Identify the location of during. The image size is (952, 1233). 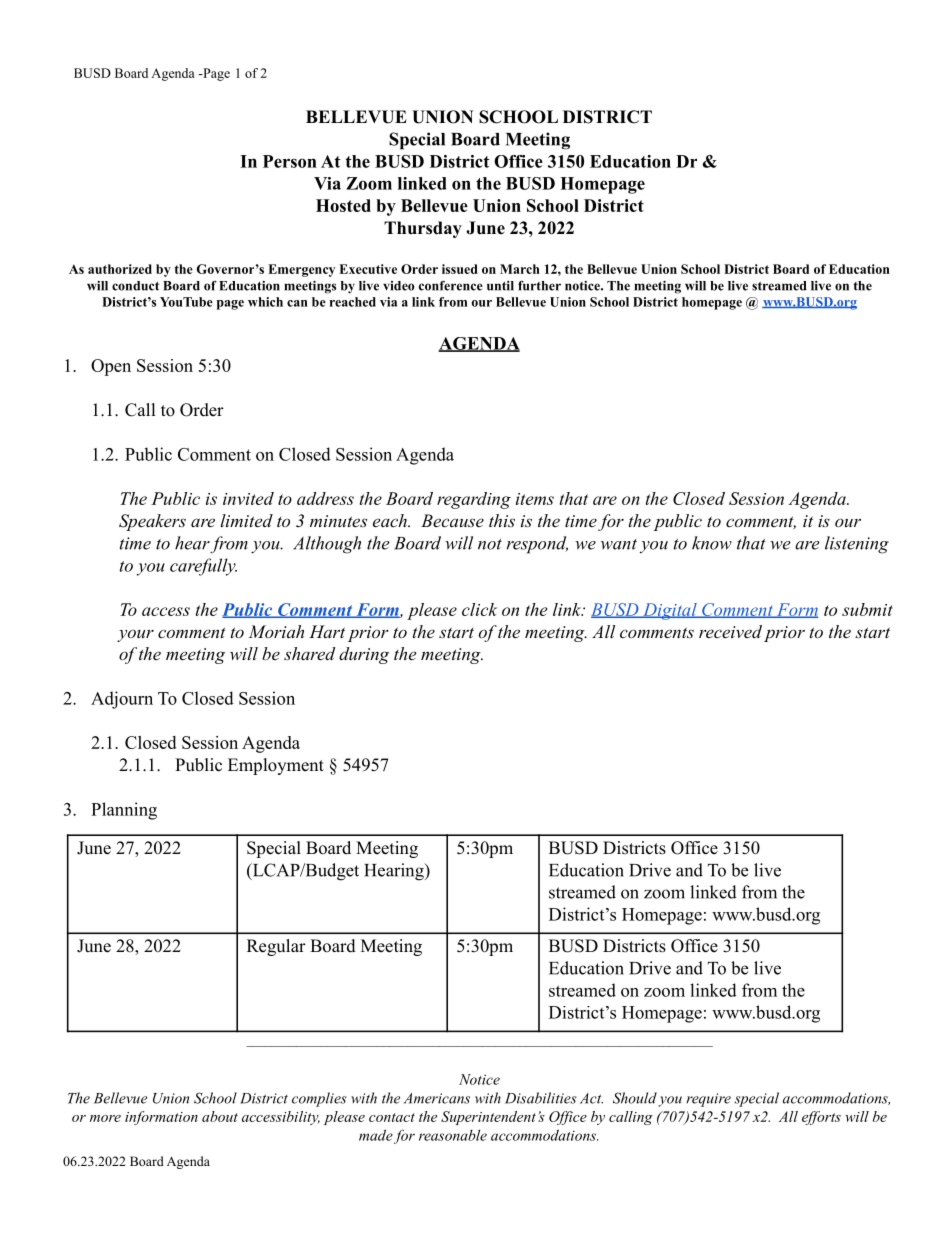
(364, 655).
